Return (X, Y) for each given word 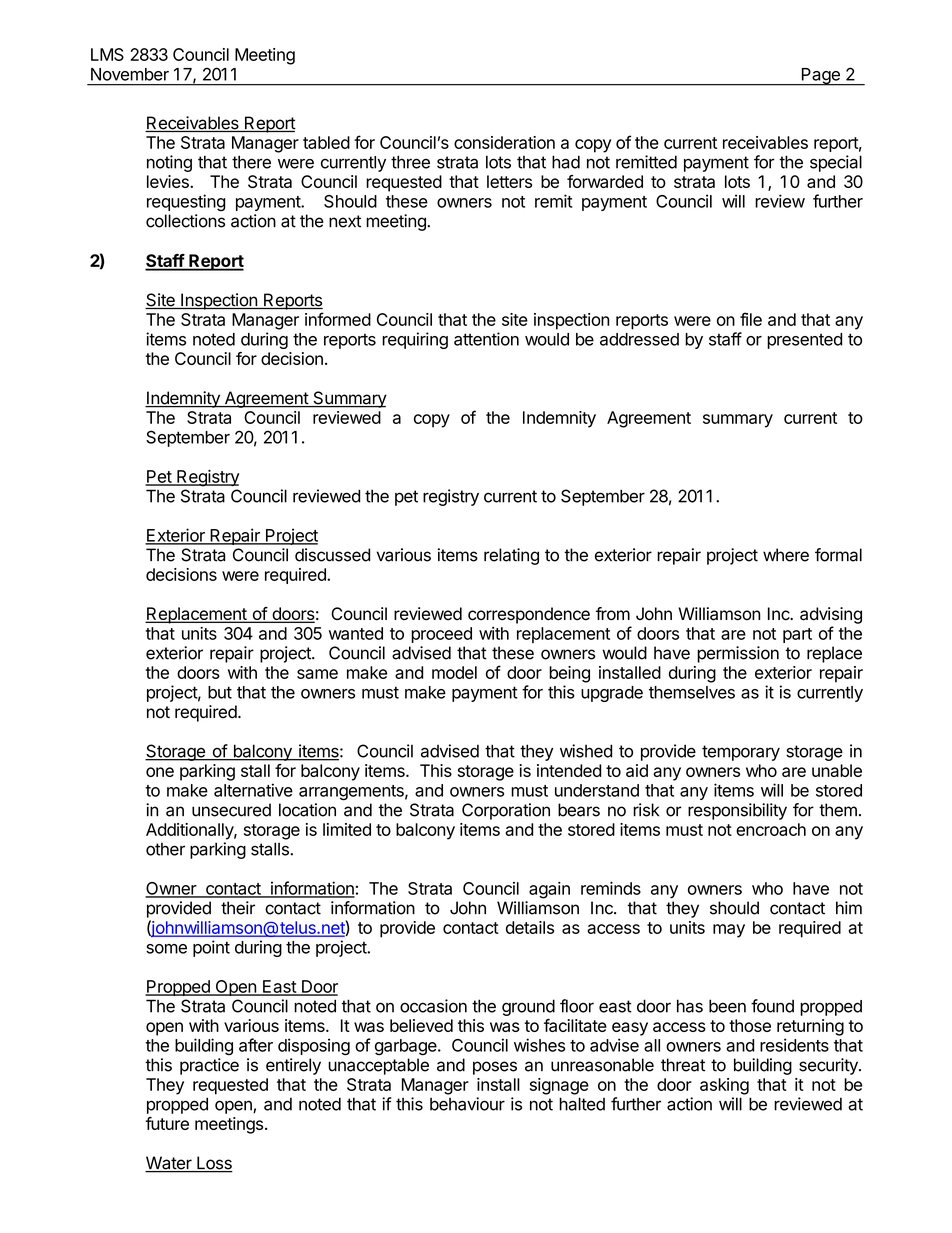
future (167, 1123)
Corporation (506, 811)
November (130, 74)
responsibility (737, 811)
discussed (332, 555)
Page (820, 77)
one (160, 772)
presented (804, 341)
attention (486, 339)
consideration (504, 142)
